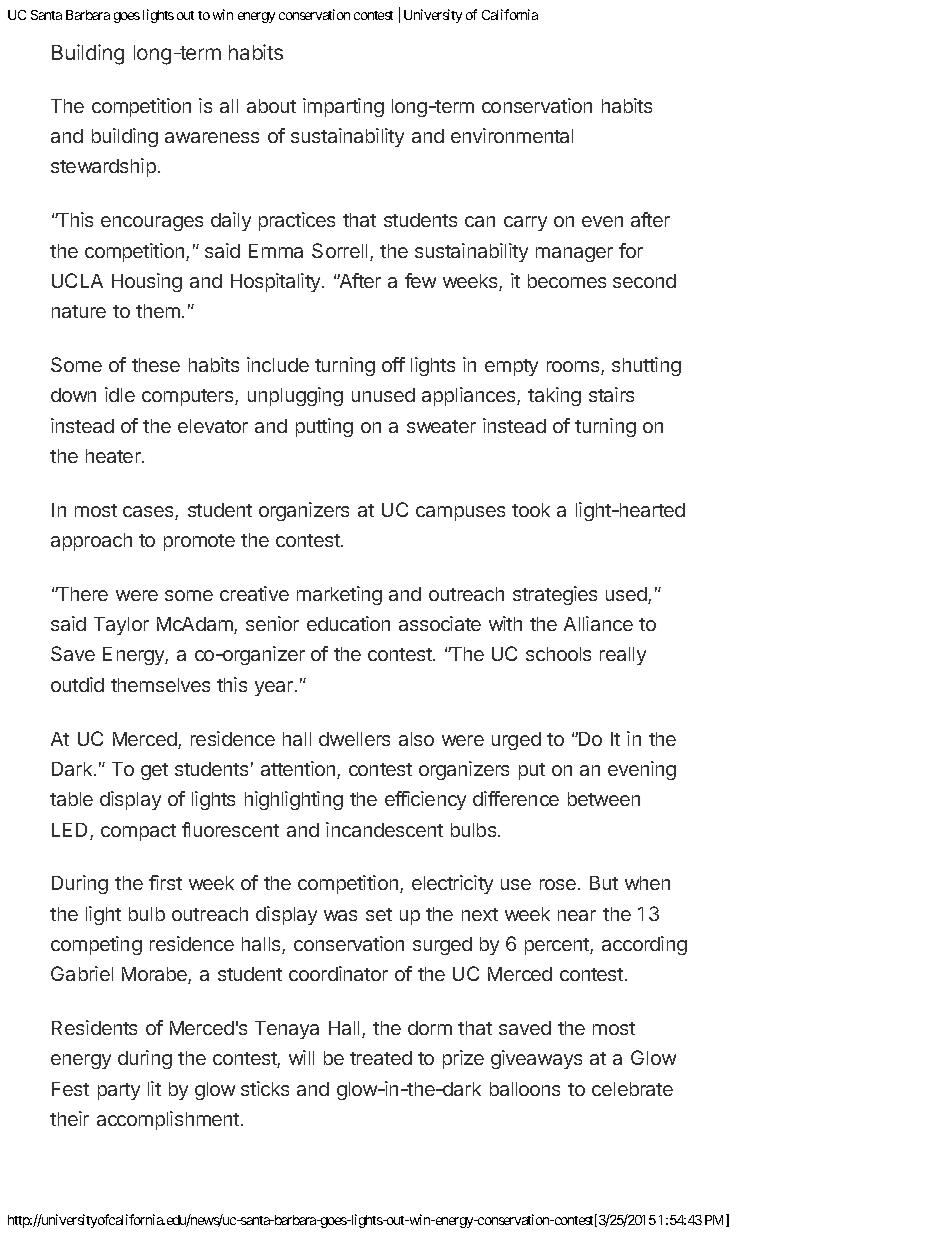 The height and width of the document is (1233, 952). I want to click on stewardship, so click(103, 167).
